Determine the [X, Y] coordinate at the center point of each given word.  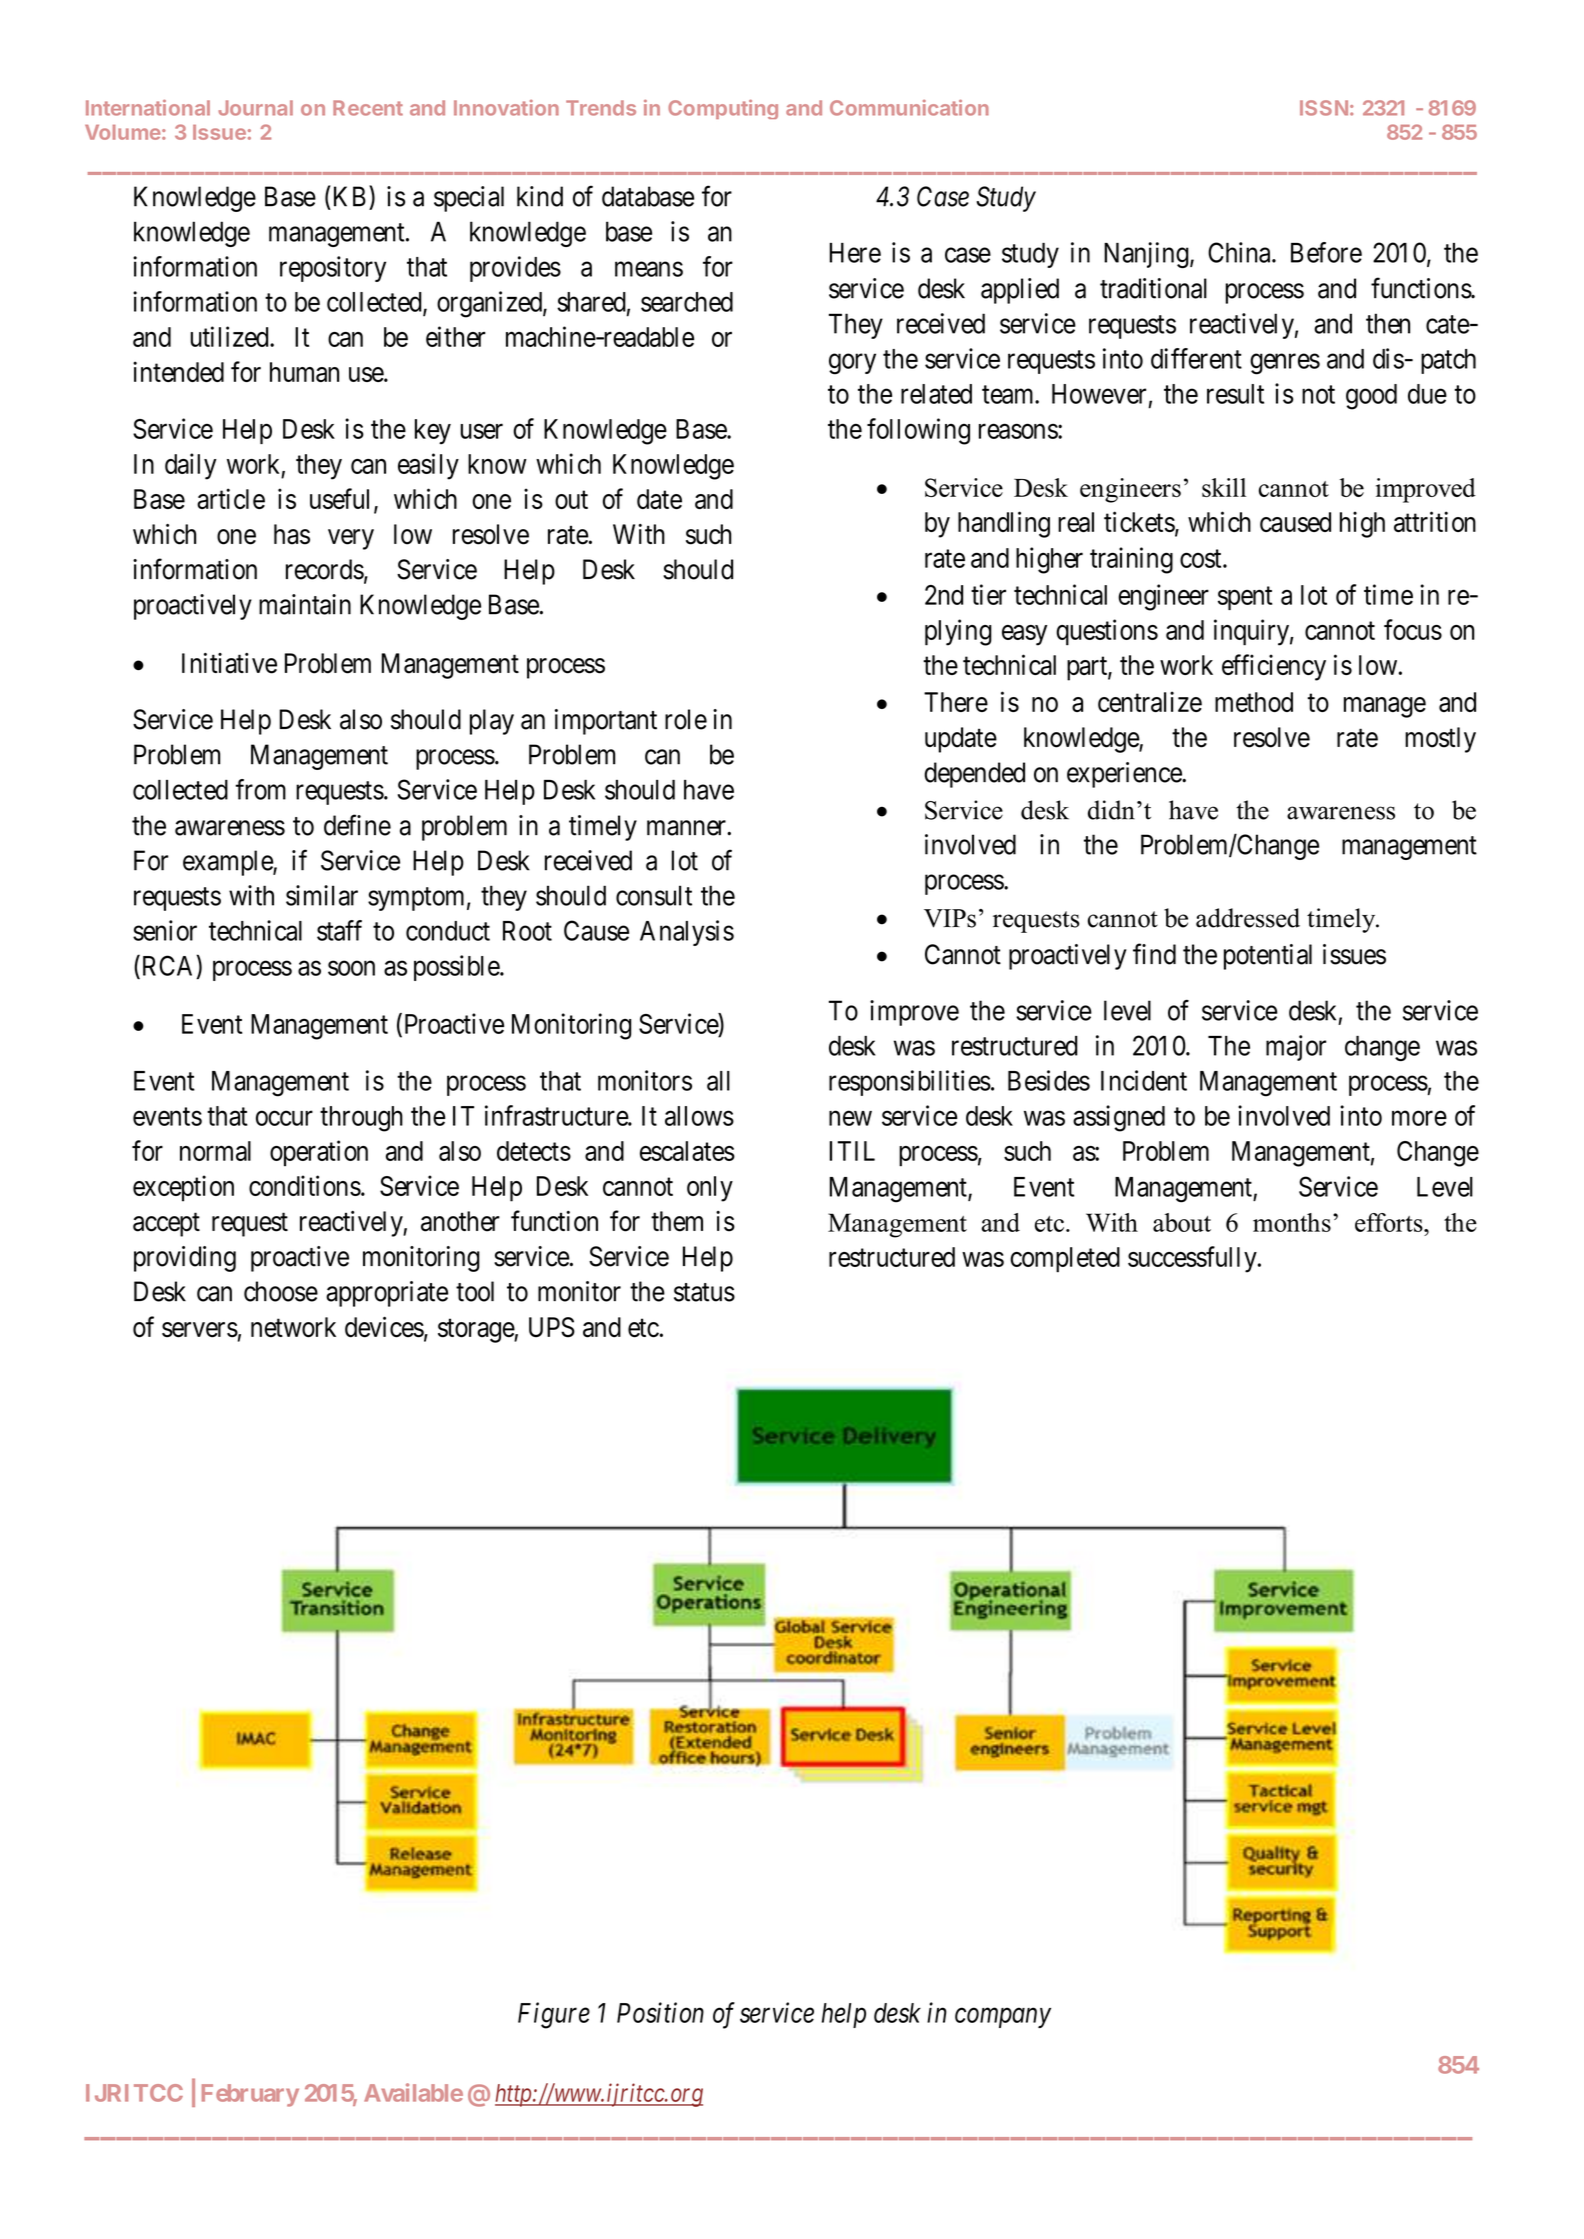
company [1003, 2018]
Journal [255, 108]
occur [284, 1118]
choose [281, 1291]
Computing [723, 109]
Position [660, 2013]
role [686, 719]
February [250, 2095]
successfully [1193, 1259]
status [704, 1292]
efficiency [1274, 667]
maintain [305, 604]
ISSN [1324, 108]
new [850, 1118]
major [1296, 1048]
